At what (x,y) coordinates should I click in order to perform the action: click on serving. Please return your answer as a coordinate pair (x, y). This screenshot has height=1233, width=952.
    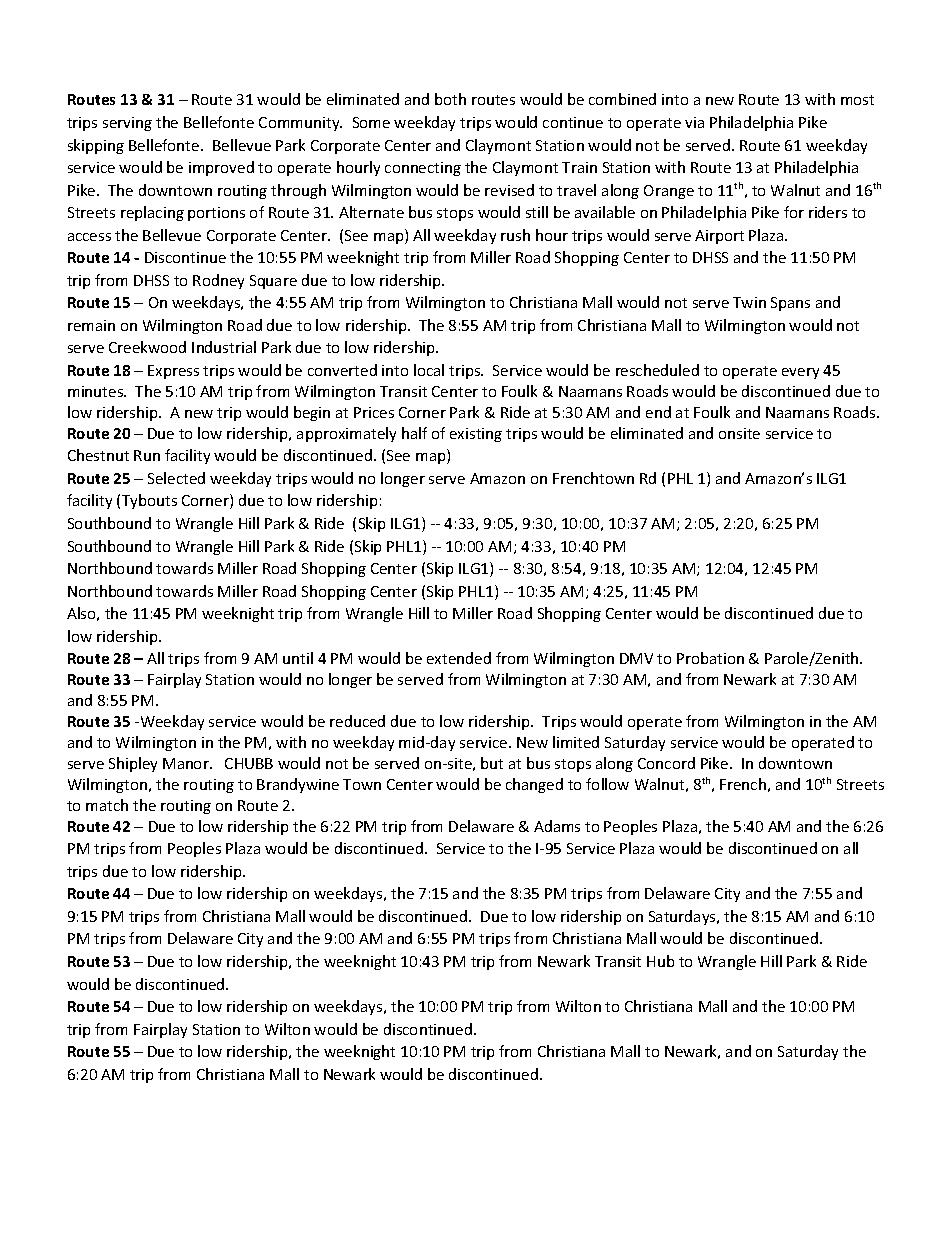
    Looking at the image, I should click on (127, 124).
